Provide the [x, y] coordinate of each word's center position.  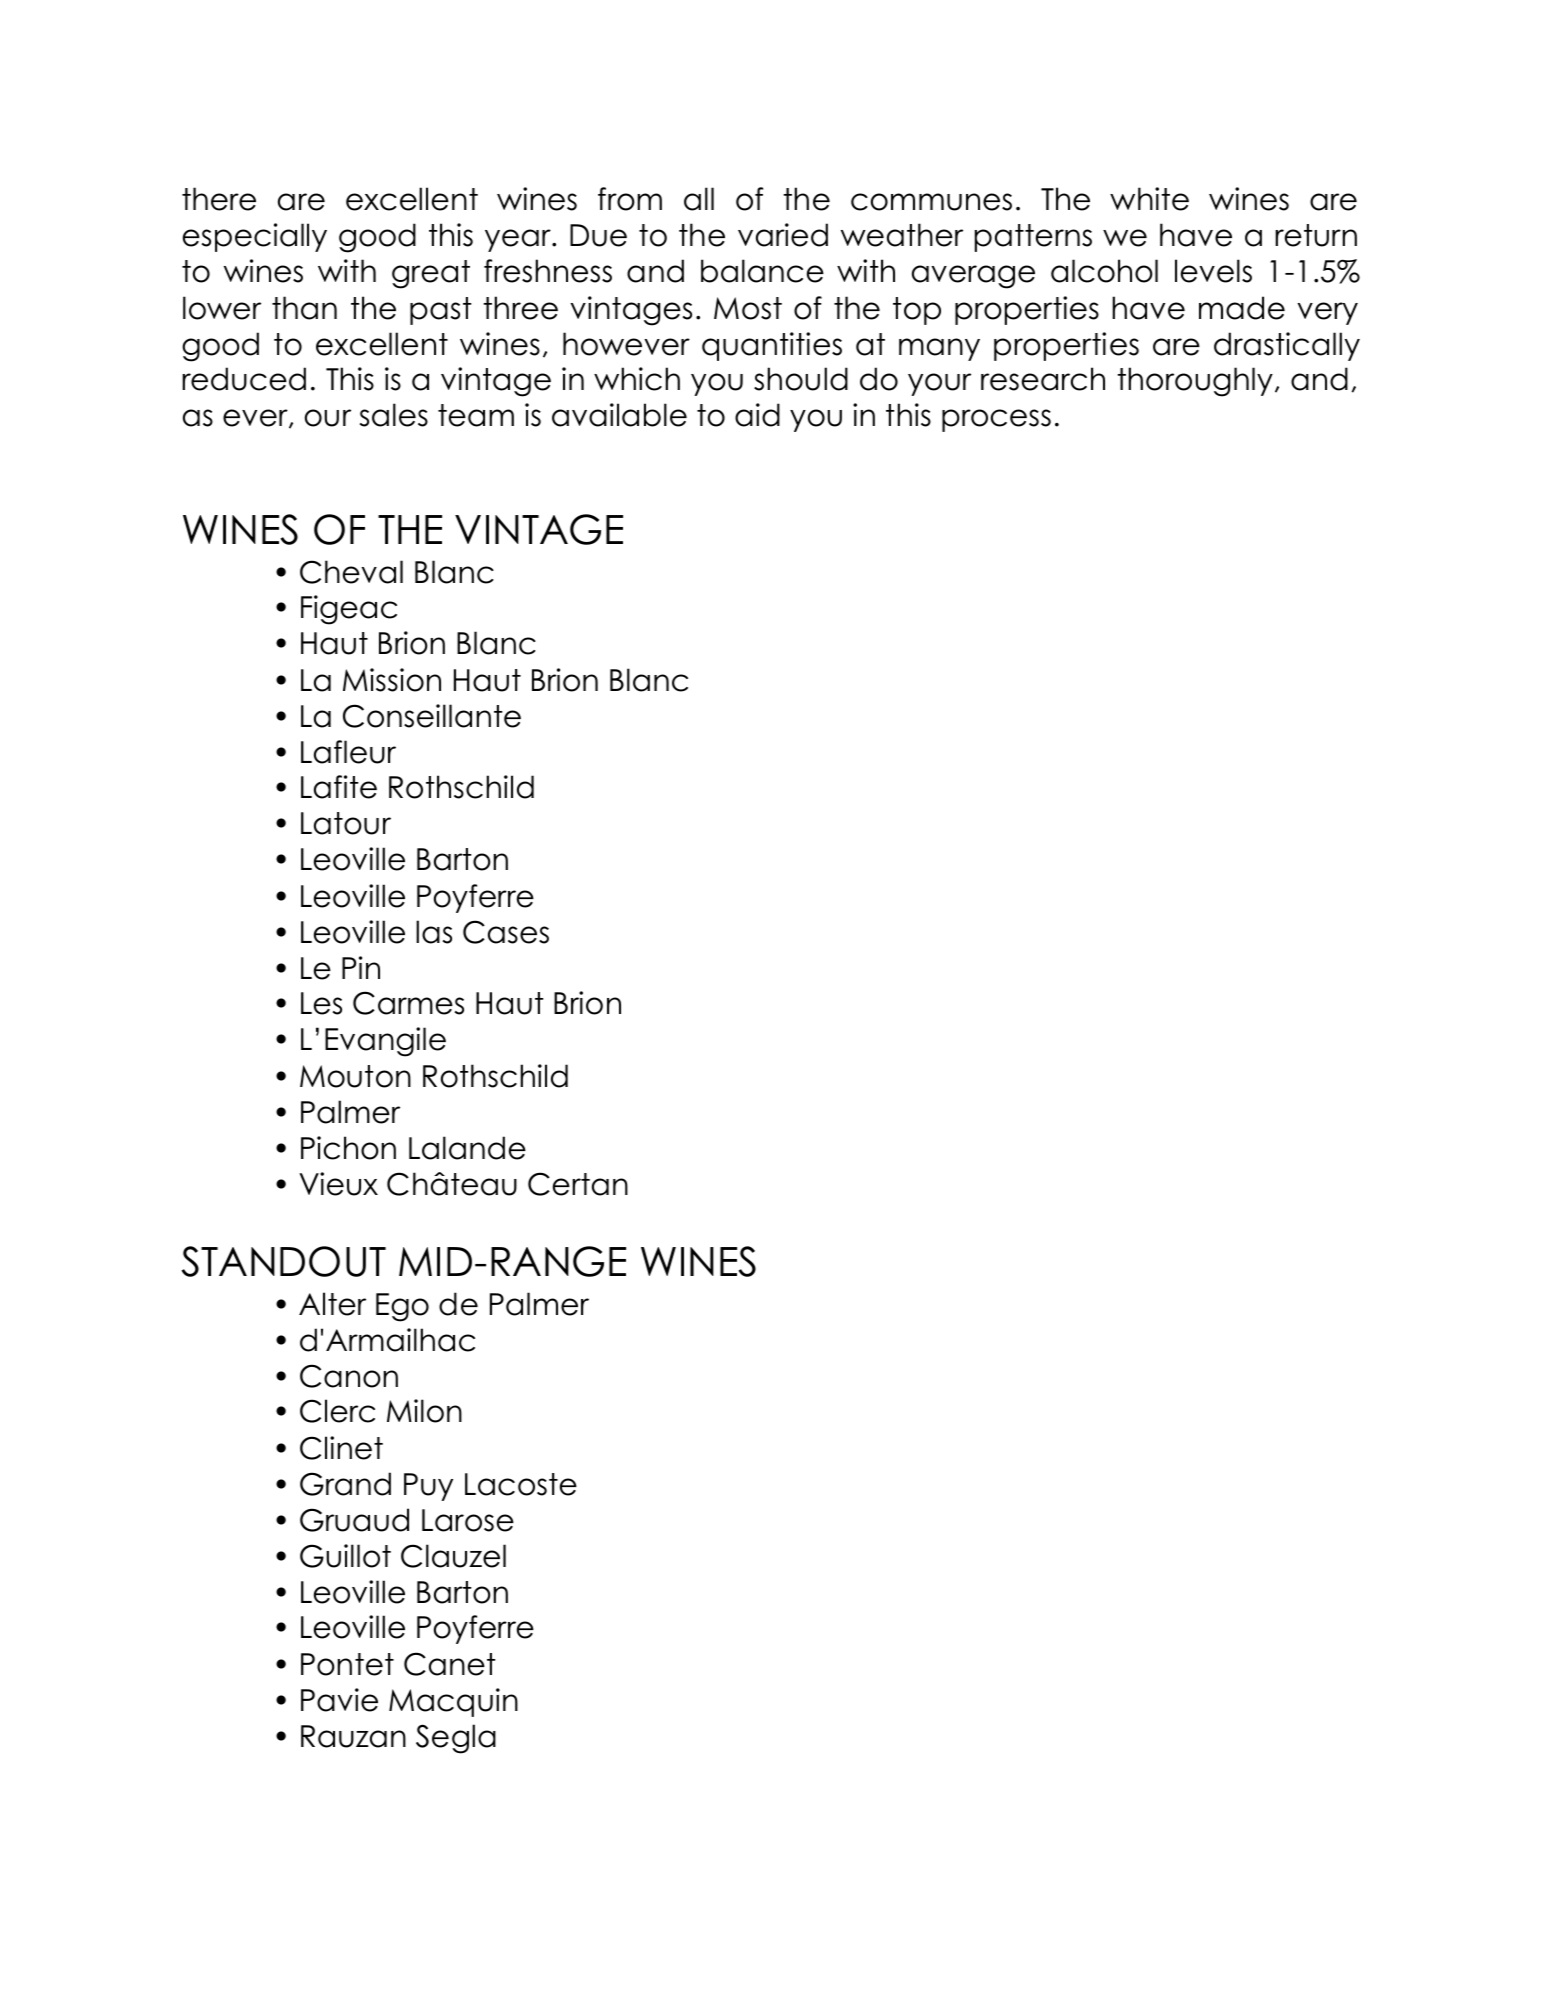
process [996, 420]
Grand [345, 1484]
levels [1213, 271]
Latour [346, 823]
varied [783, 235]
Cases [506, 932]
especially [255, 237]
